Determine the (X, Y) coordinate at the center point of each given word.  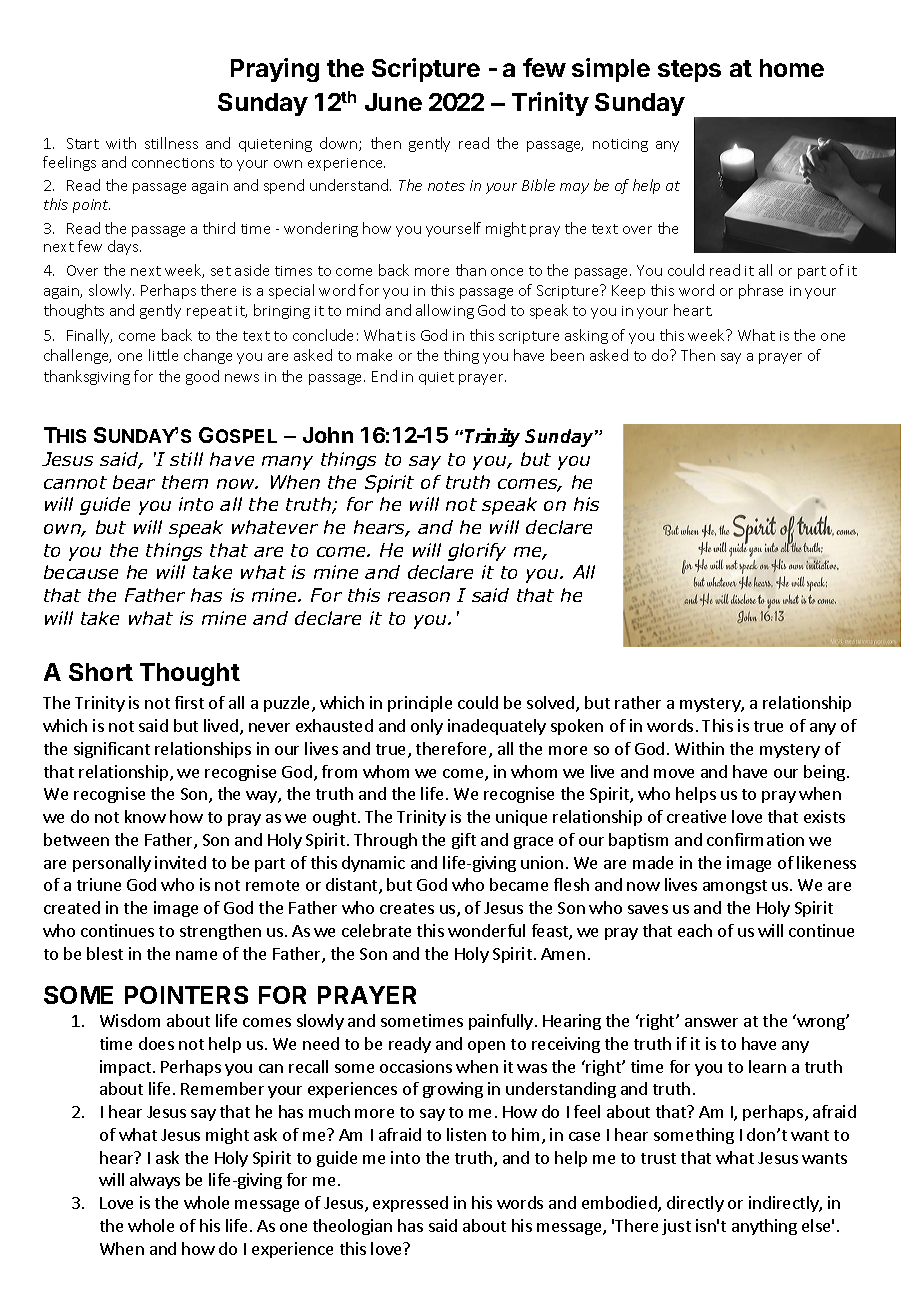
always (155, 1181)
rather (638, 702)
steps (689, 71)
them (185, 482)
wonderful (486, 930)
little (163, 355)
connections (173, 163)
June (393, 102)
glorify (477, 552)
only (427, 727)
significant (112, 750)
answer (711, 1022)
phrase (761, 291)
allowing (445, 311)
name (196, 955)
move (674, 773)
